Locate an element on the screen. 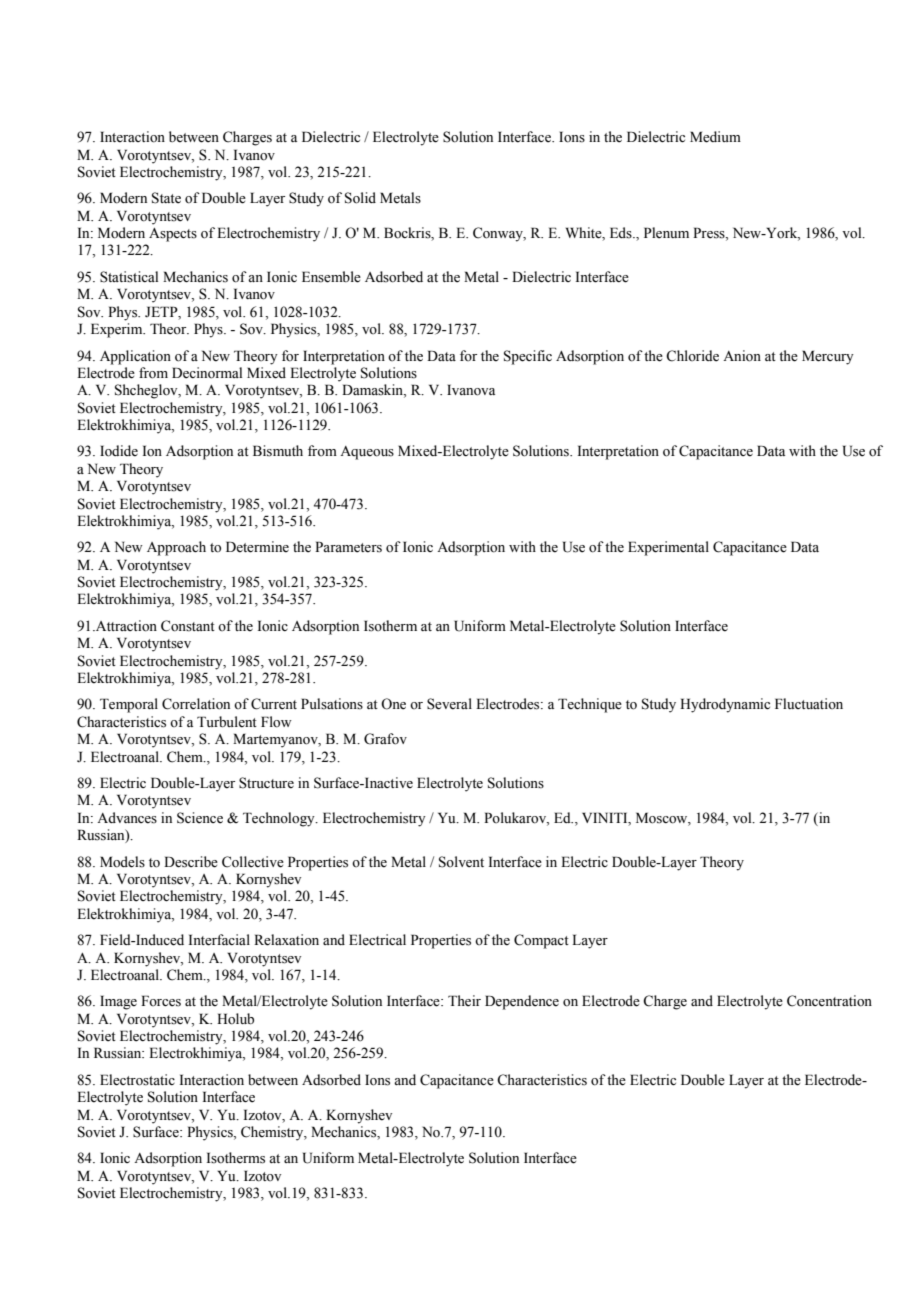 The width and height of the screenshot is (924, 1308). State is located at coordinates (166, 198).
